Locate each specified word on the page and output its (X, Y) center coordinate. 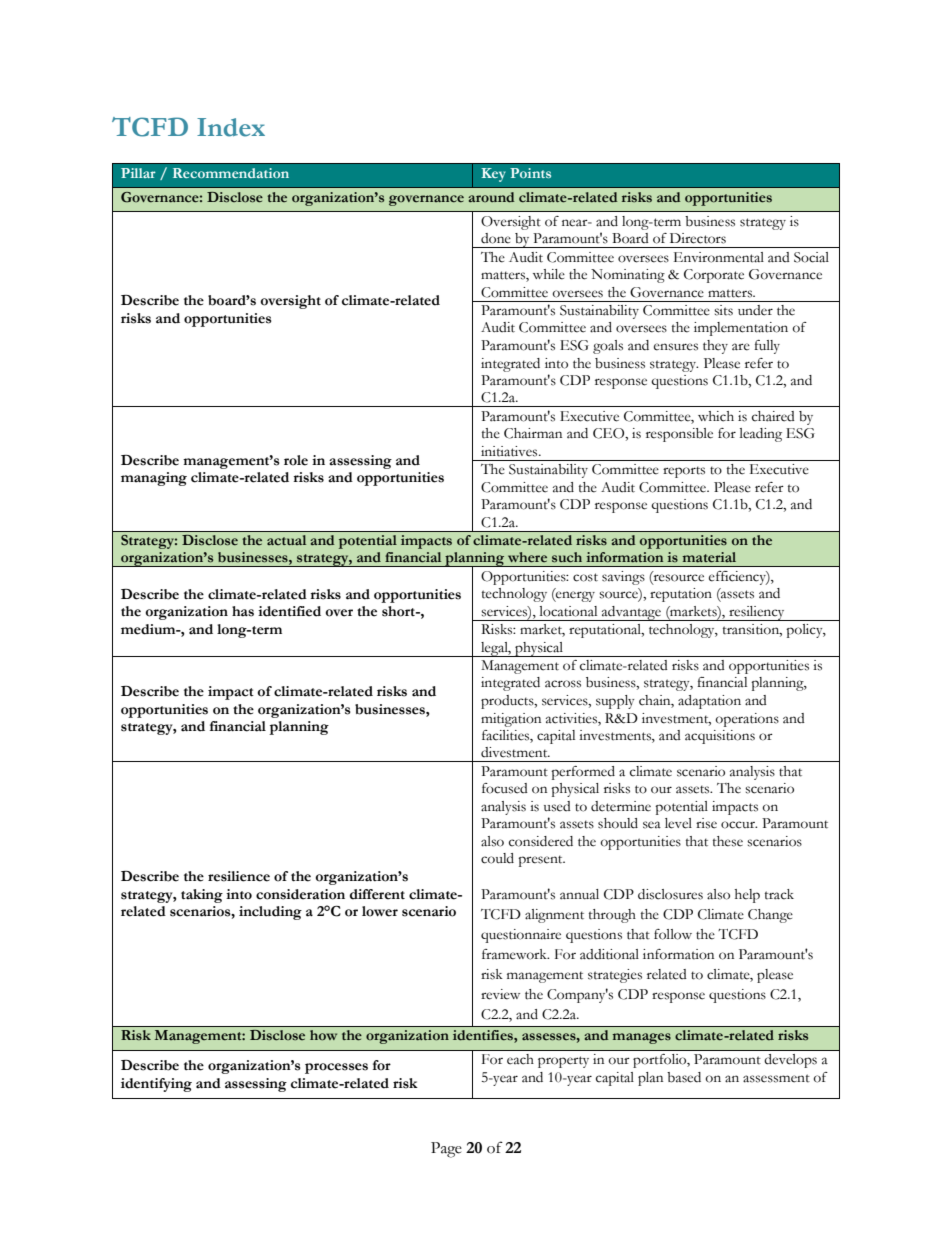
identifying (156, 1085)
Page (446, 1150)
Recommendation (231, 173)
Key (493, 175)
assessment (776, 1078)
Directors (698, 238)
